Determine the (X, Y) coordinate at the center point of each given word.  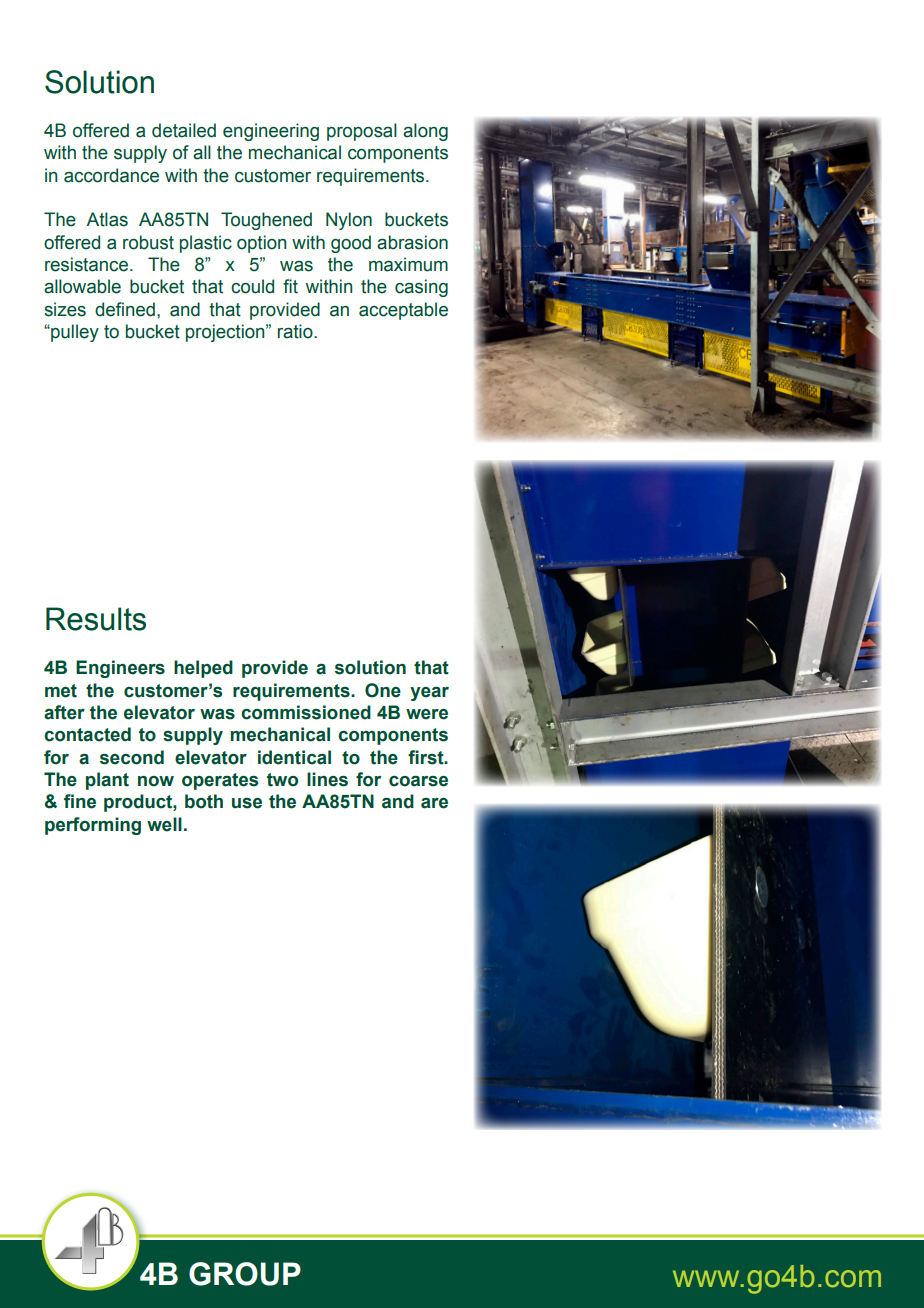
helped (203, 669)
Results (96, 619)
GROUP (245, 1274)
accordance (111, 175)
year (429, 694)
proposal (362, 132)
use (247, 803)
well (164, 824)
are (434, 803)
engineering (271, 132)
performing (93, 826)
